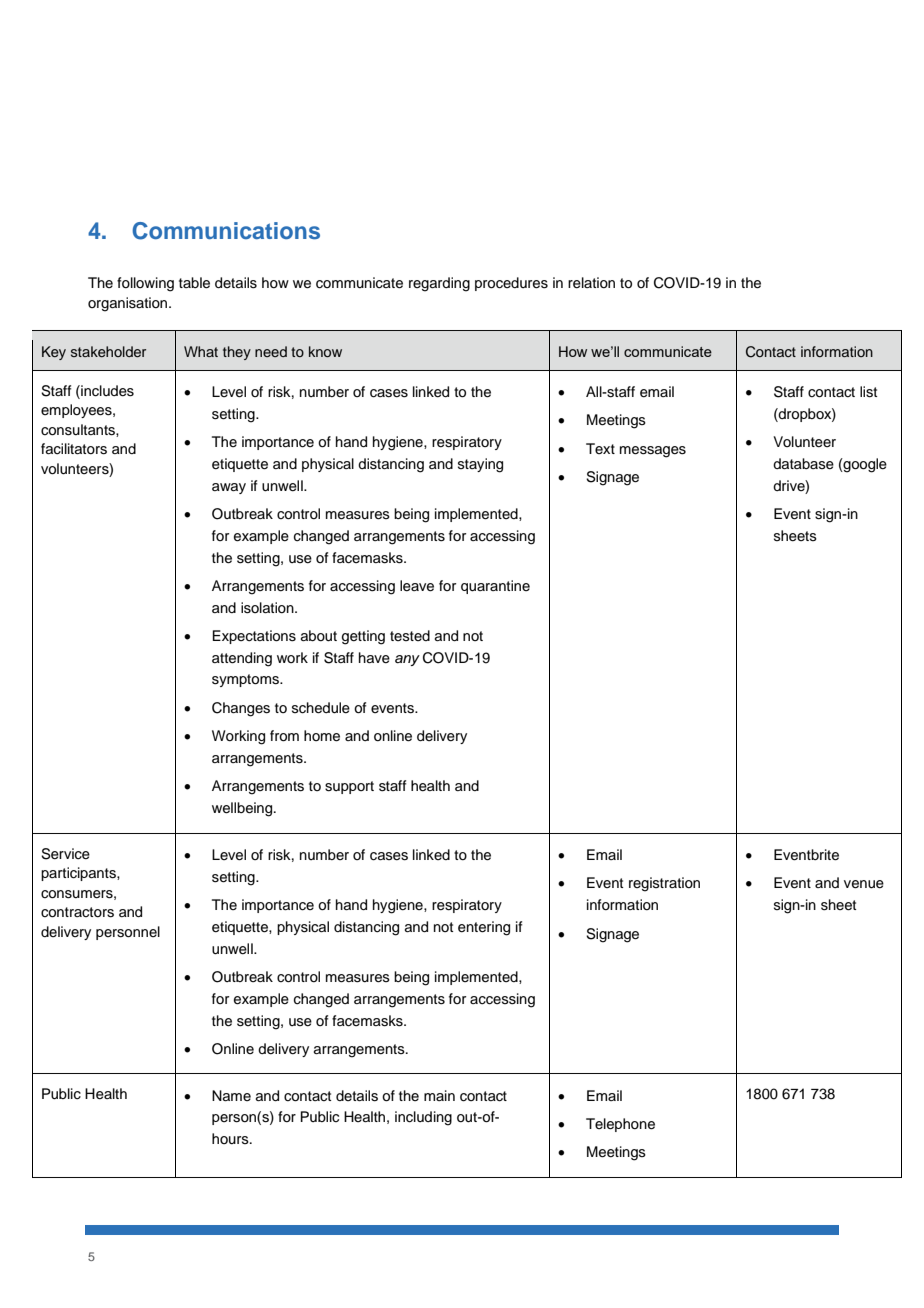  What do you see at coordinates (591, 283) in the image?
I see `relation` at bounding box center [591, 283].
